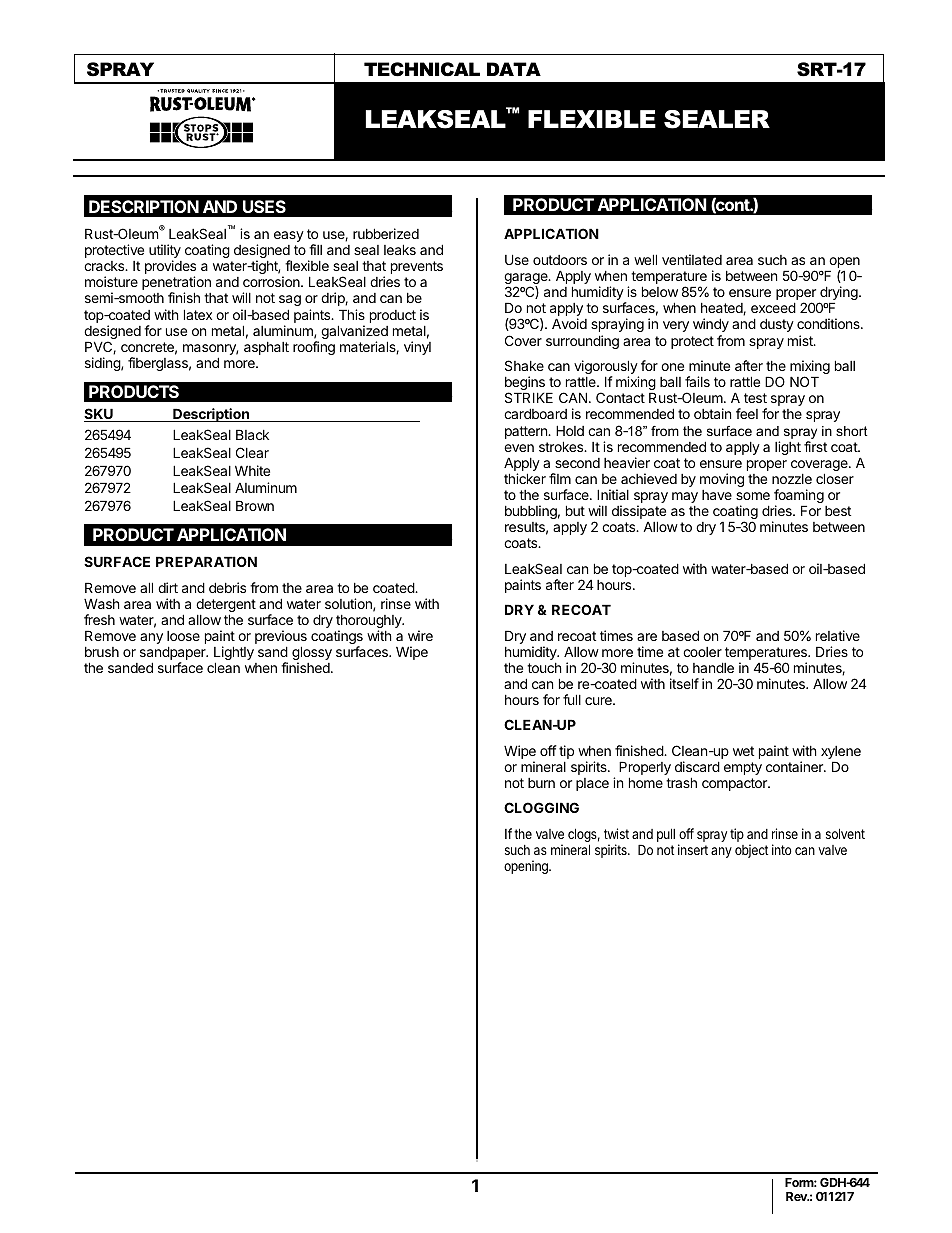 This image has height=1233, width=952. I want to click on wire, so click(420, 635).
